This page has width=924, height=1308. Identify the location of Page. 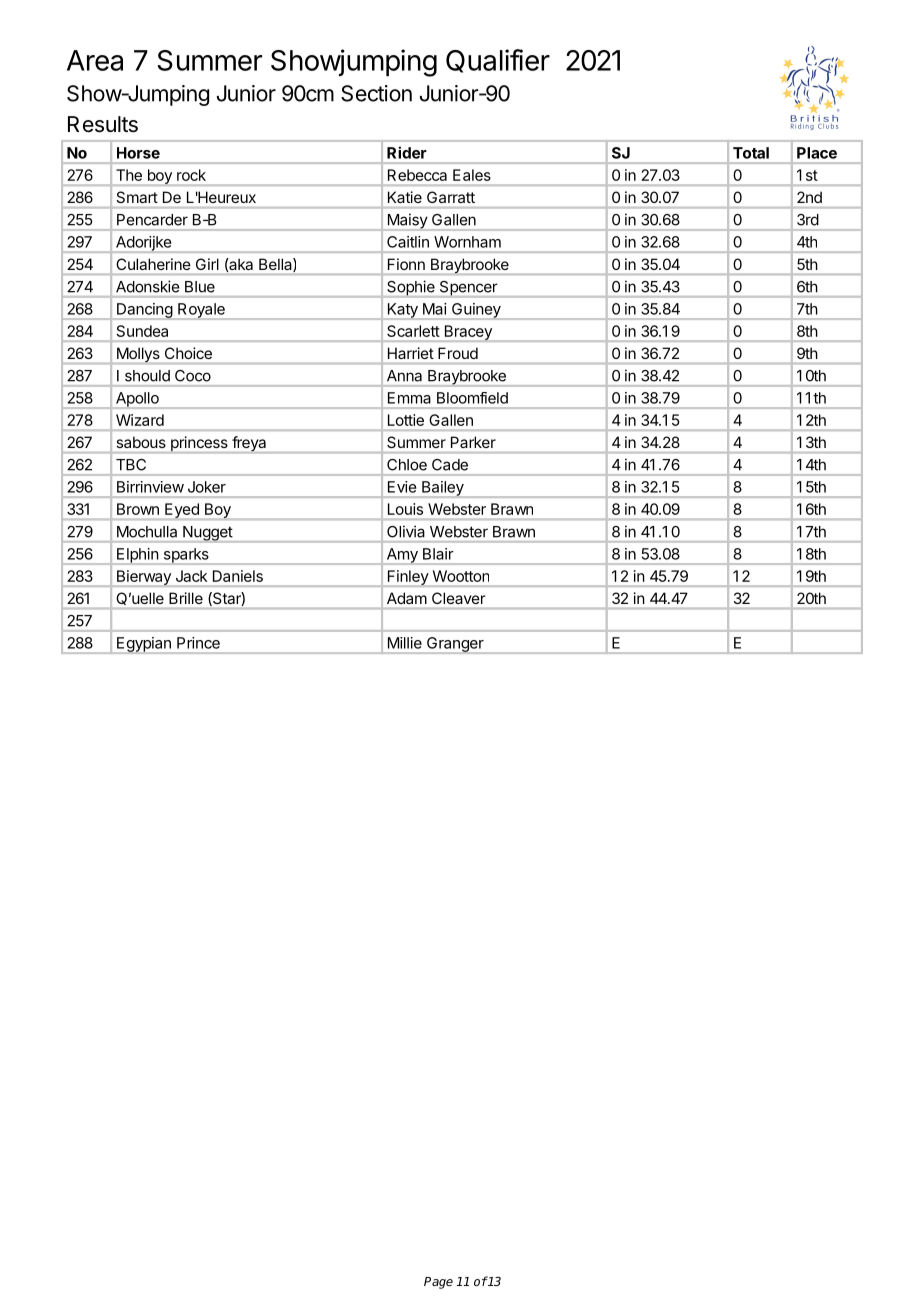
(438, 1283).
